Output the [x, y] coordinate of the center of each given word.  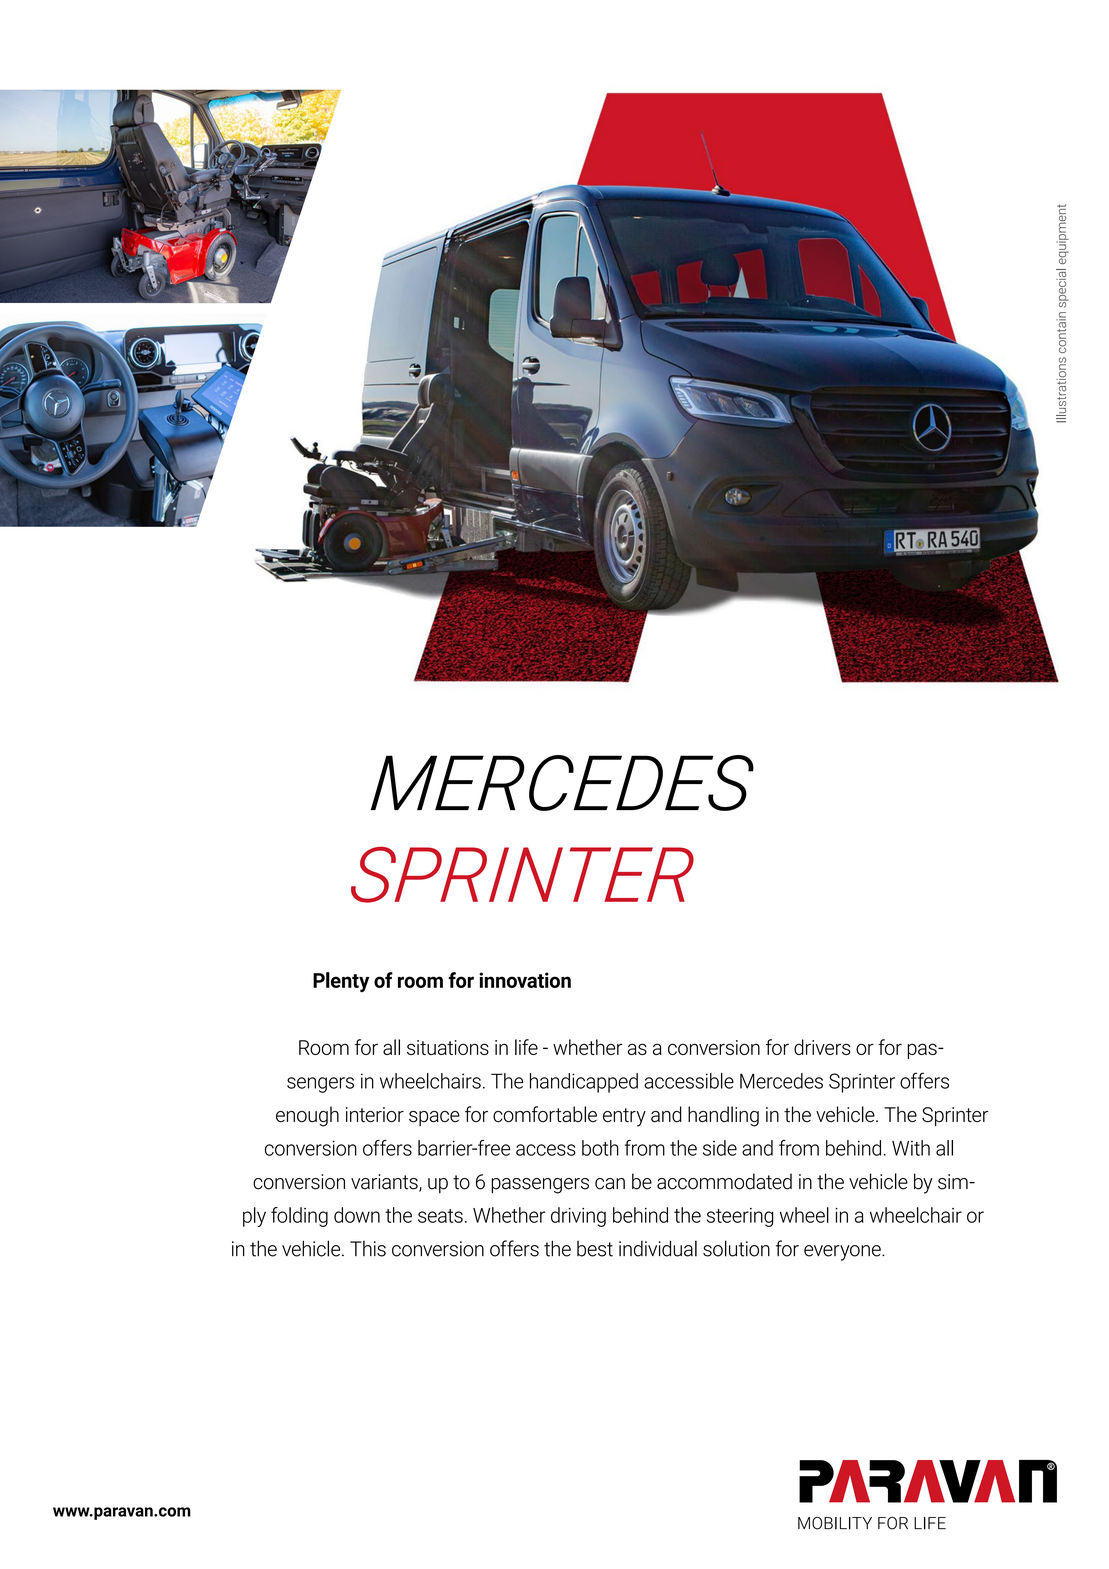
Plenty [341, 982]
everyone [843, 1253]
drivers [822, 1047]
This [368, 1249]
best [595, 1249]
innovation [525, 980]
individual [658, 1248]
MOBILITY [835, 1523]
